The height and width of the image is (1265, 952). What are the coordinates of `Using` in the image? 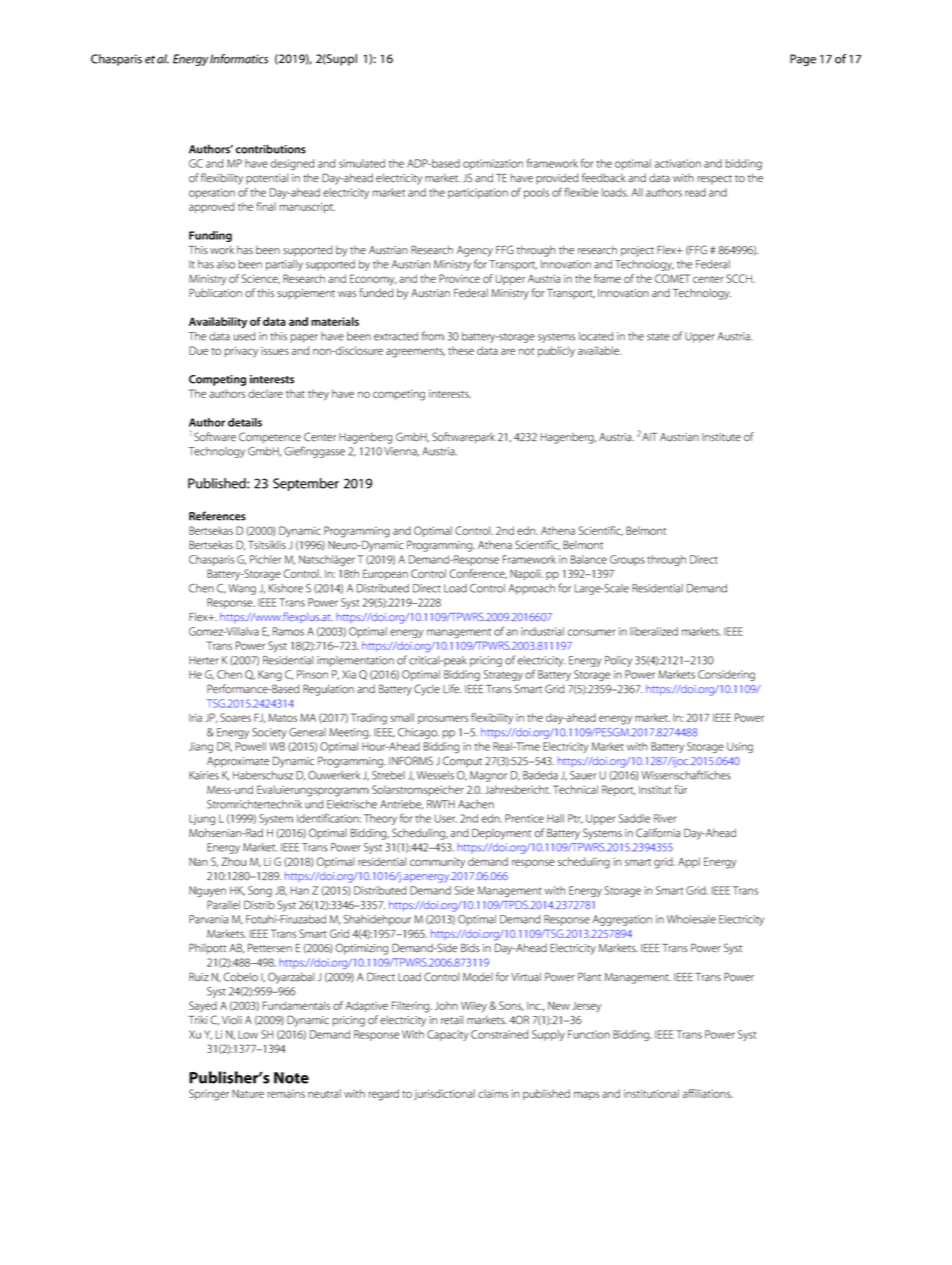 It's located at (740, 747).
